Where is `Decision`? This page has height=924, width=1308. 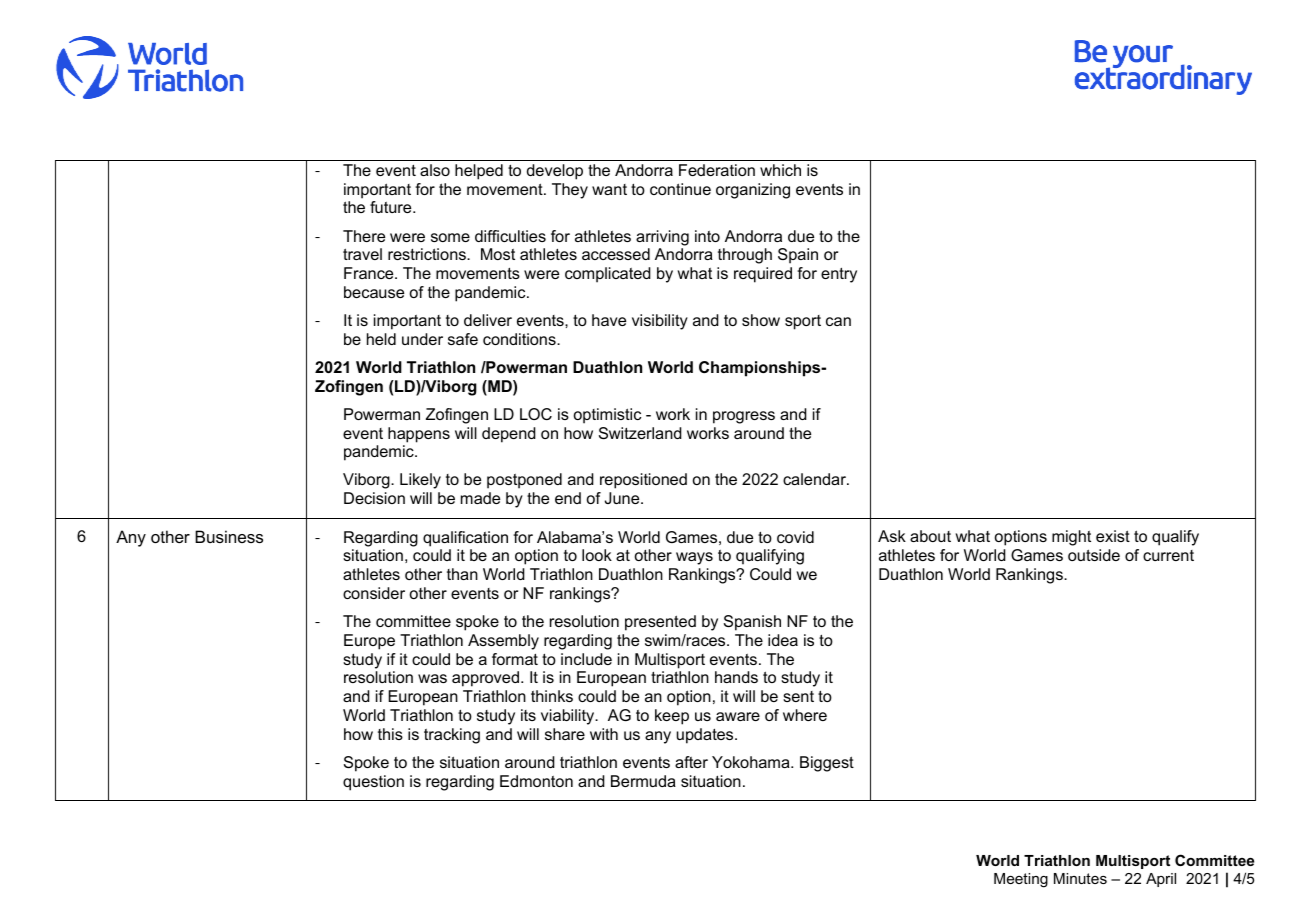
Decision is located at coordinates (374, 498).
